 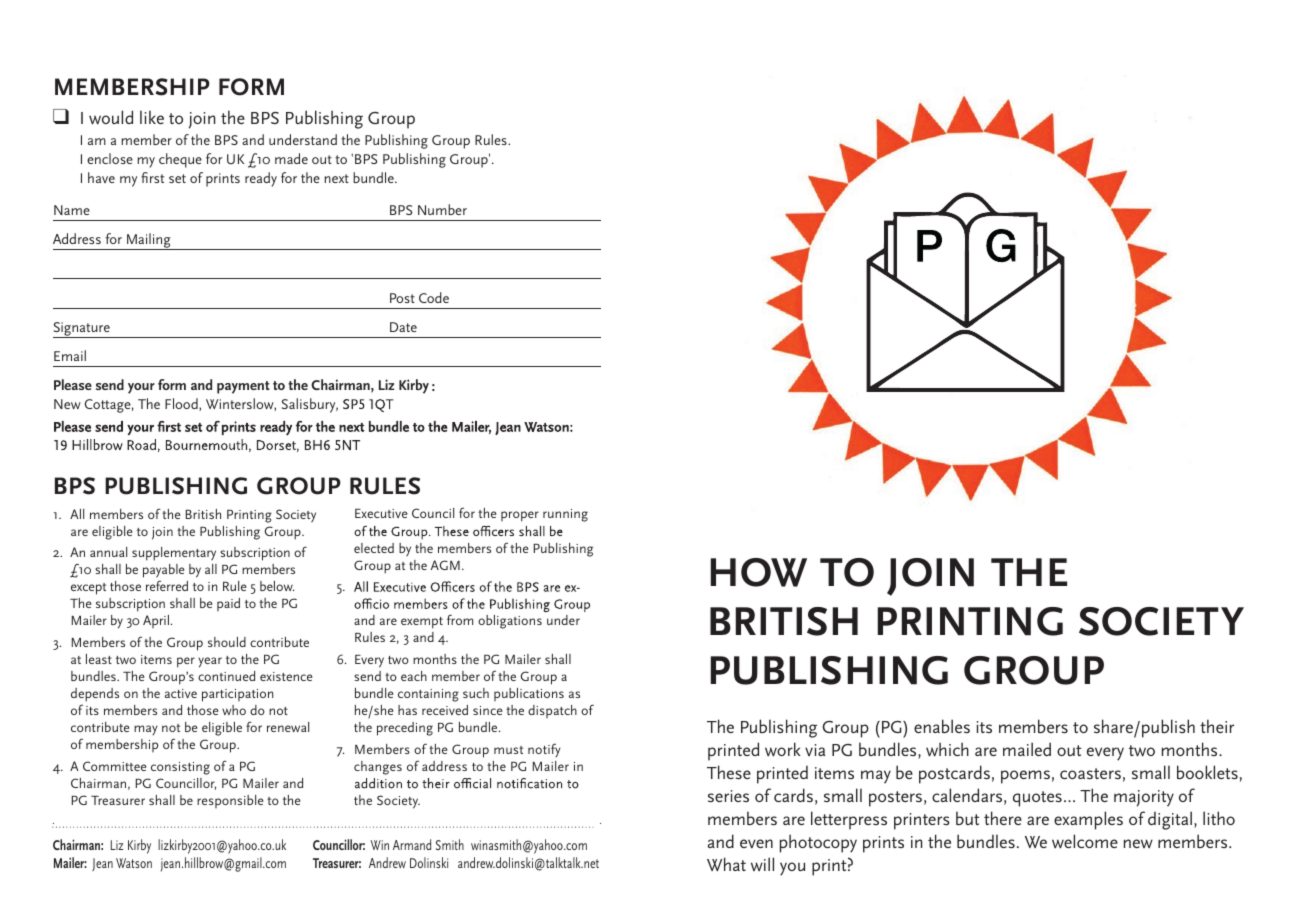 What do you see at coordinates (180, 160) in the screenshot?
I see `cheque` at bounding box center [180, 160].
